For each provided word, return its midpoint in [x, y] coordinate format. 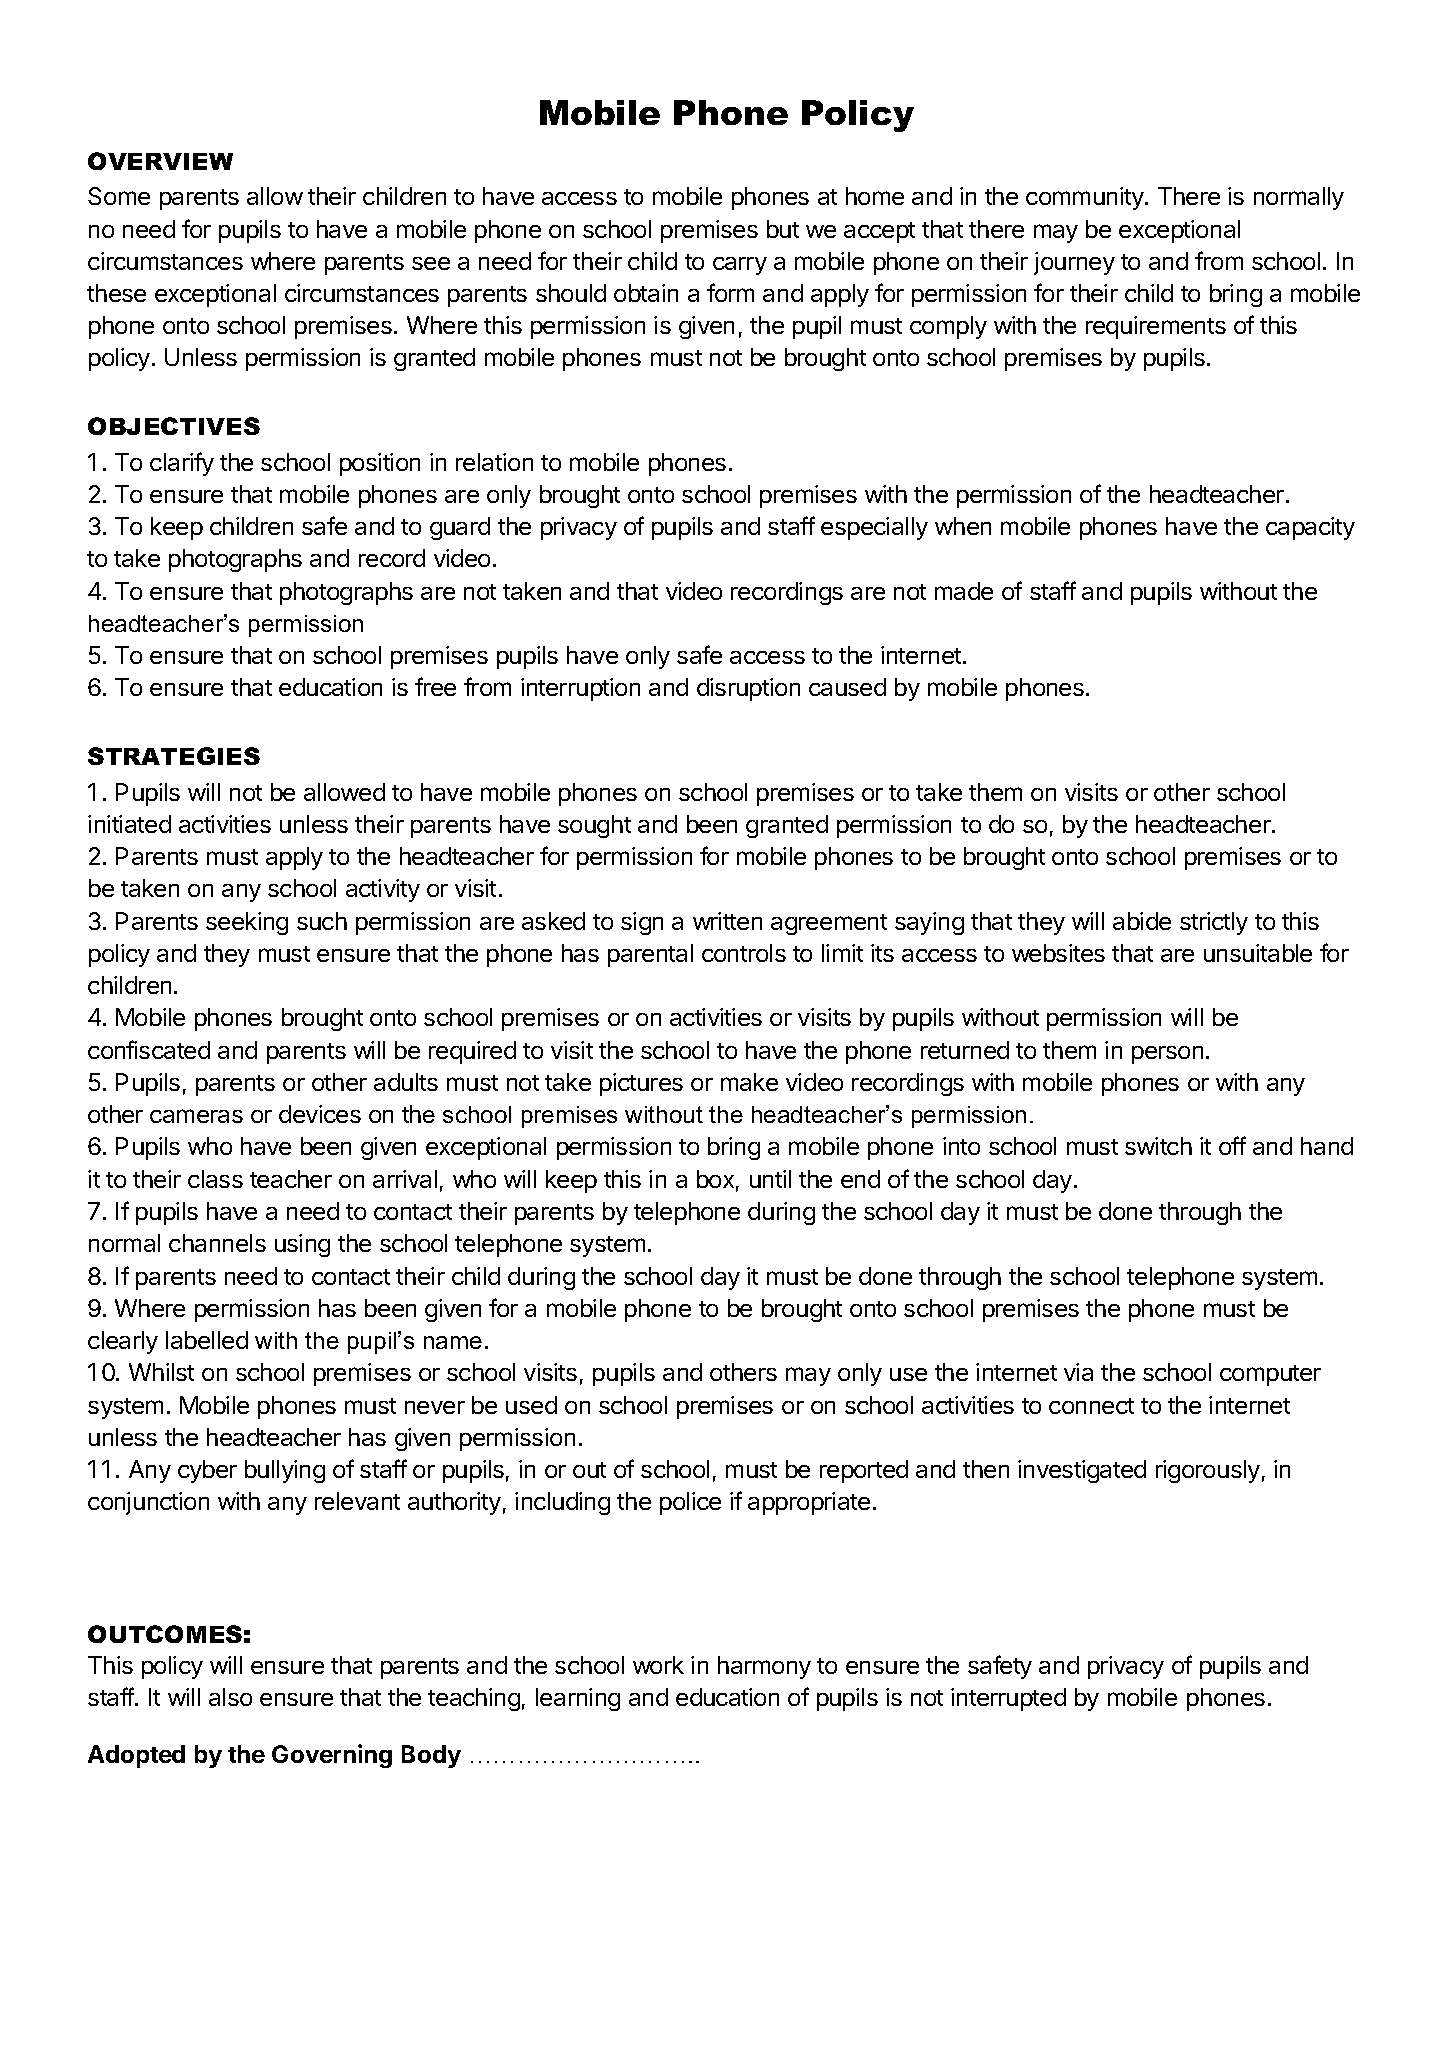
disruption [748, 689]
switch [1158, 1146]
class [215, 1179]
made [964, 591]
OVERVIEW [160, 161]
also [230, 1697]
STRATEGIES [174, 756]
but [783, 229]
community [1086, 198]
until [770, 1179]
